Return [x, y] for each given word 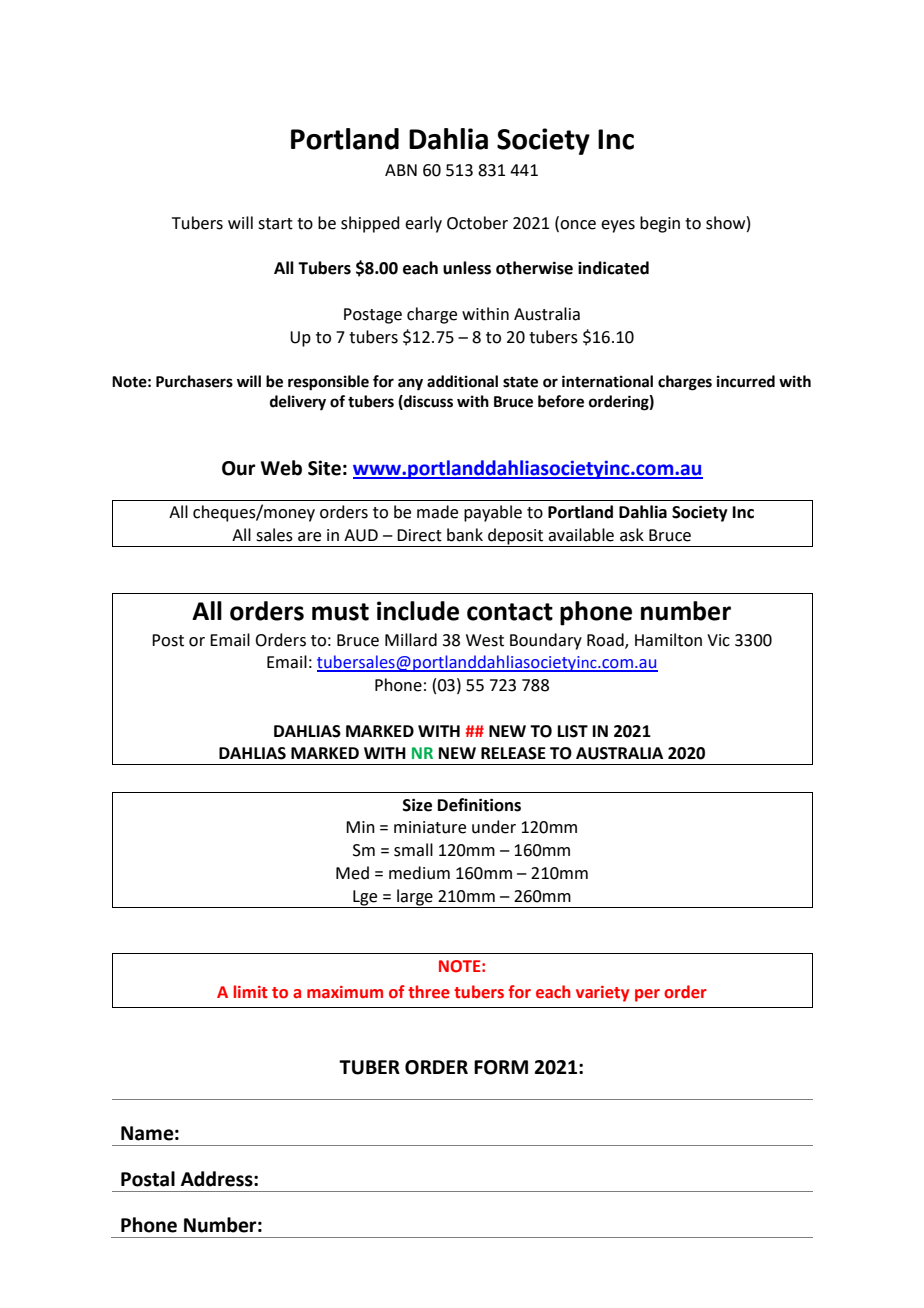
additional [462, 381]
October [477, 223]
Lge [365, 898]
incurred [746, 381]
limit [251, 992]
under [494, 827]
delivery [298, 403]
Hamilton [668, 640]
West [485, 640]
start [275, 224]
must [340, 612]
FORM [501, 1067]
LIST [573, 731]
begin [660, 224]
